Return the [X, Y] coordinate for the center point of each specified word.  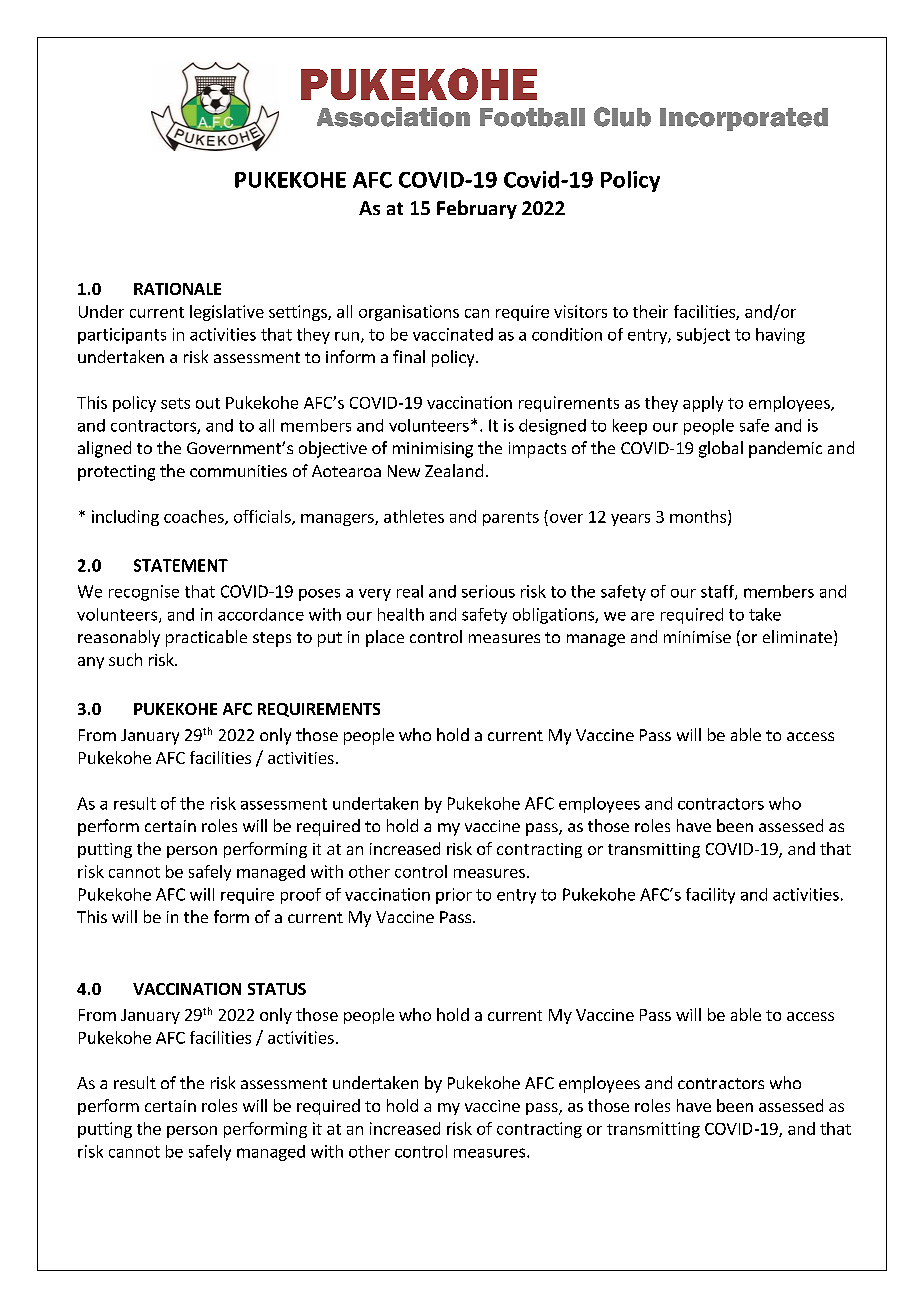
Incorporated [744, 119]
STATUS [277, 989]
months [698, 516]
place [385, 638]
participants [122, 336]
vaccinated [453, 334]
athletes [414, 516]
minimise [697, 637]
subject [703, 336]
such [125, 659]
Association [393, 117]
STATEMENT [181, 565]
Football [532, 117]
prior [454, 896]
